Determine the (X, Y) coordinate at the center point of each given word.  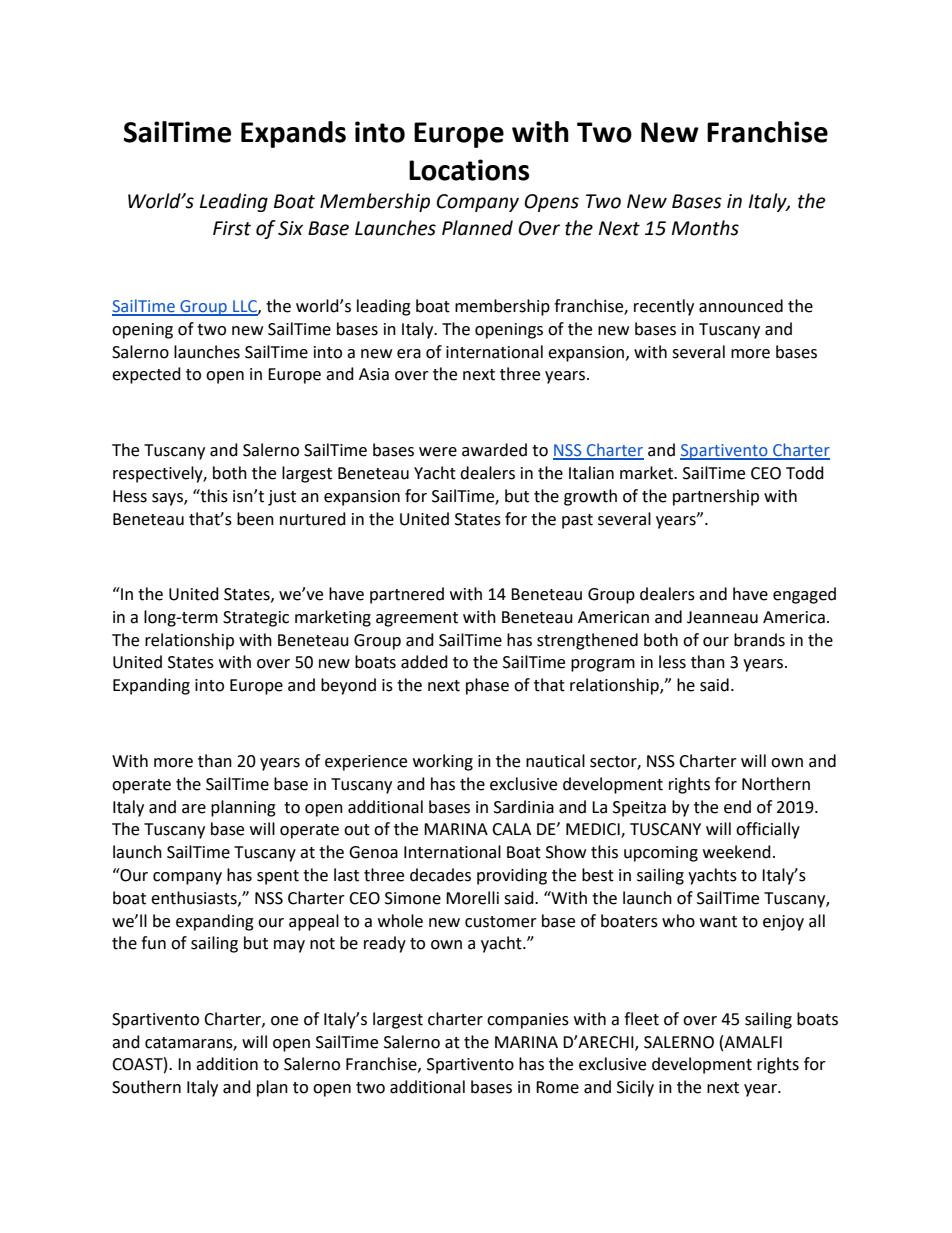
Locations (469, 170)
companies (528, 1021)
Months (705, 228)
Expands (293, 134)
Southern (146, 1087)
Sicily (635, 1088)
